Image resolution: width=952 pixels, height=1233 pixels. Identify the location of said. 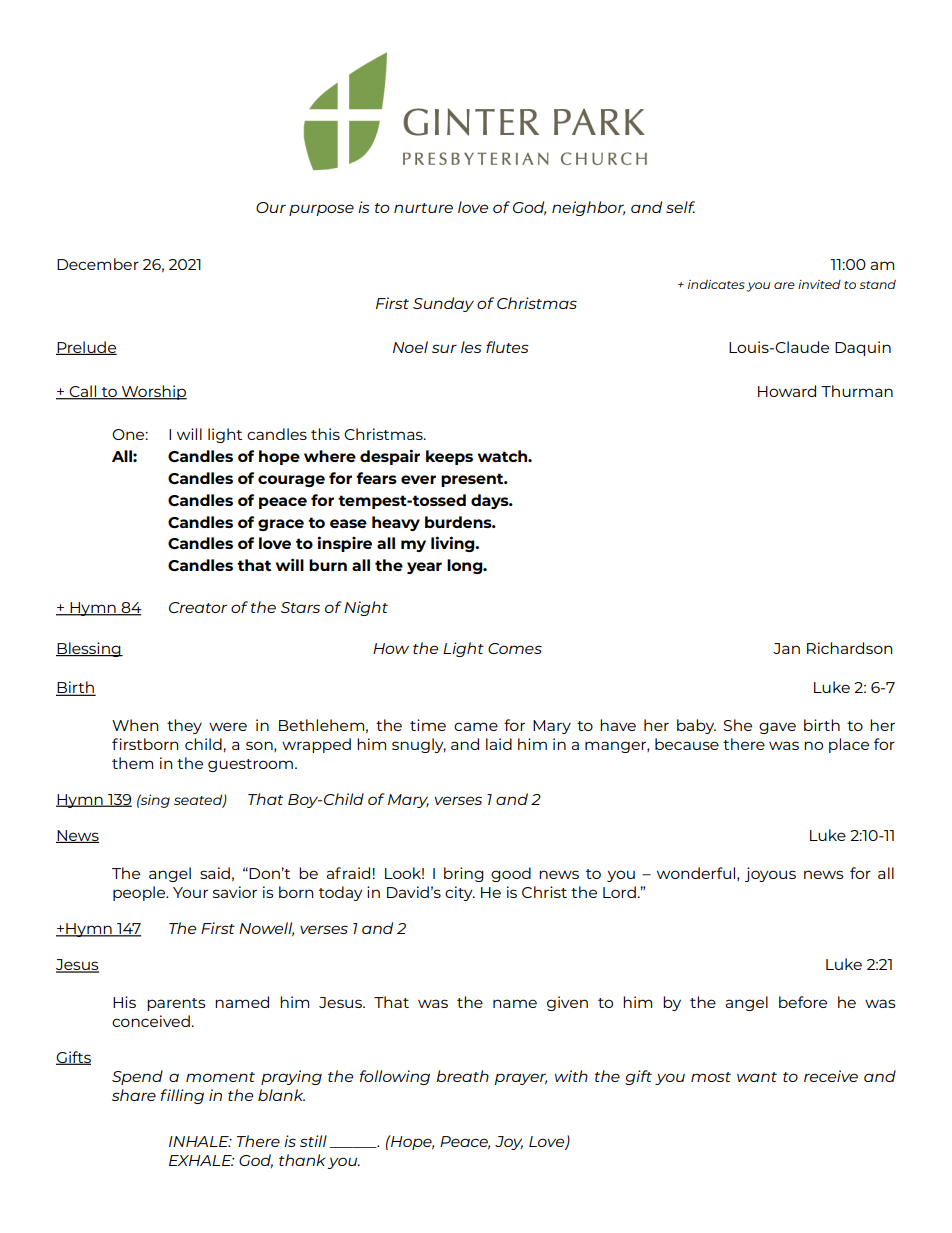
(215, 873).
